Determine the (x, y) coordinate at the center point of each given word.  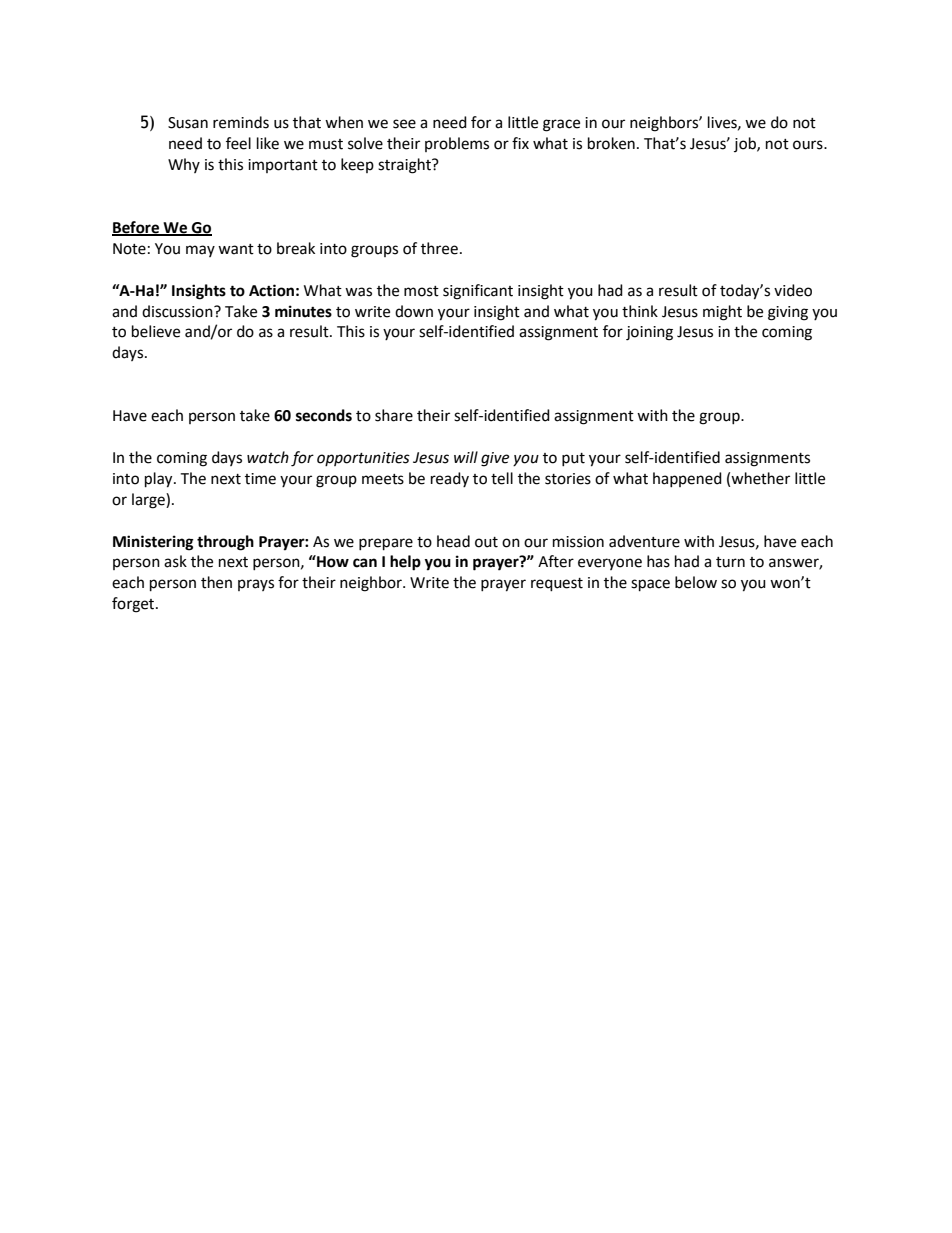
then (216, 582)
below (696, 582)
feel (238, 143)
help (405, 563)
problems (457, 144)
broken (611, 143)
